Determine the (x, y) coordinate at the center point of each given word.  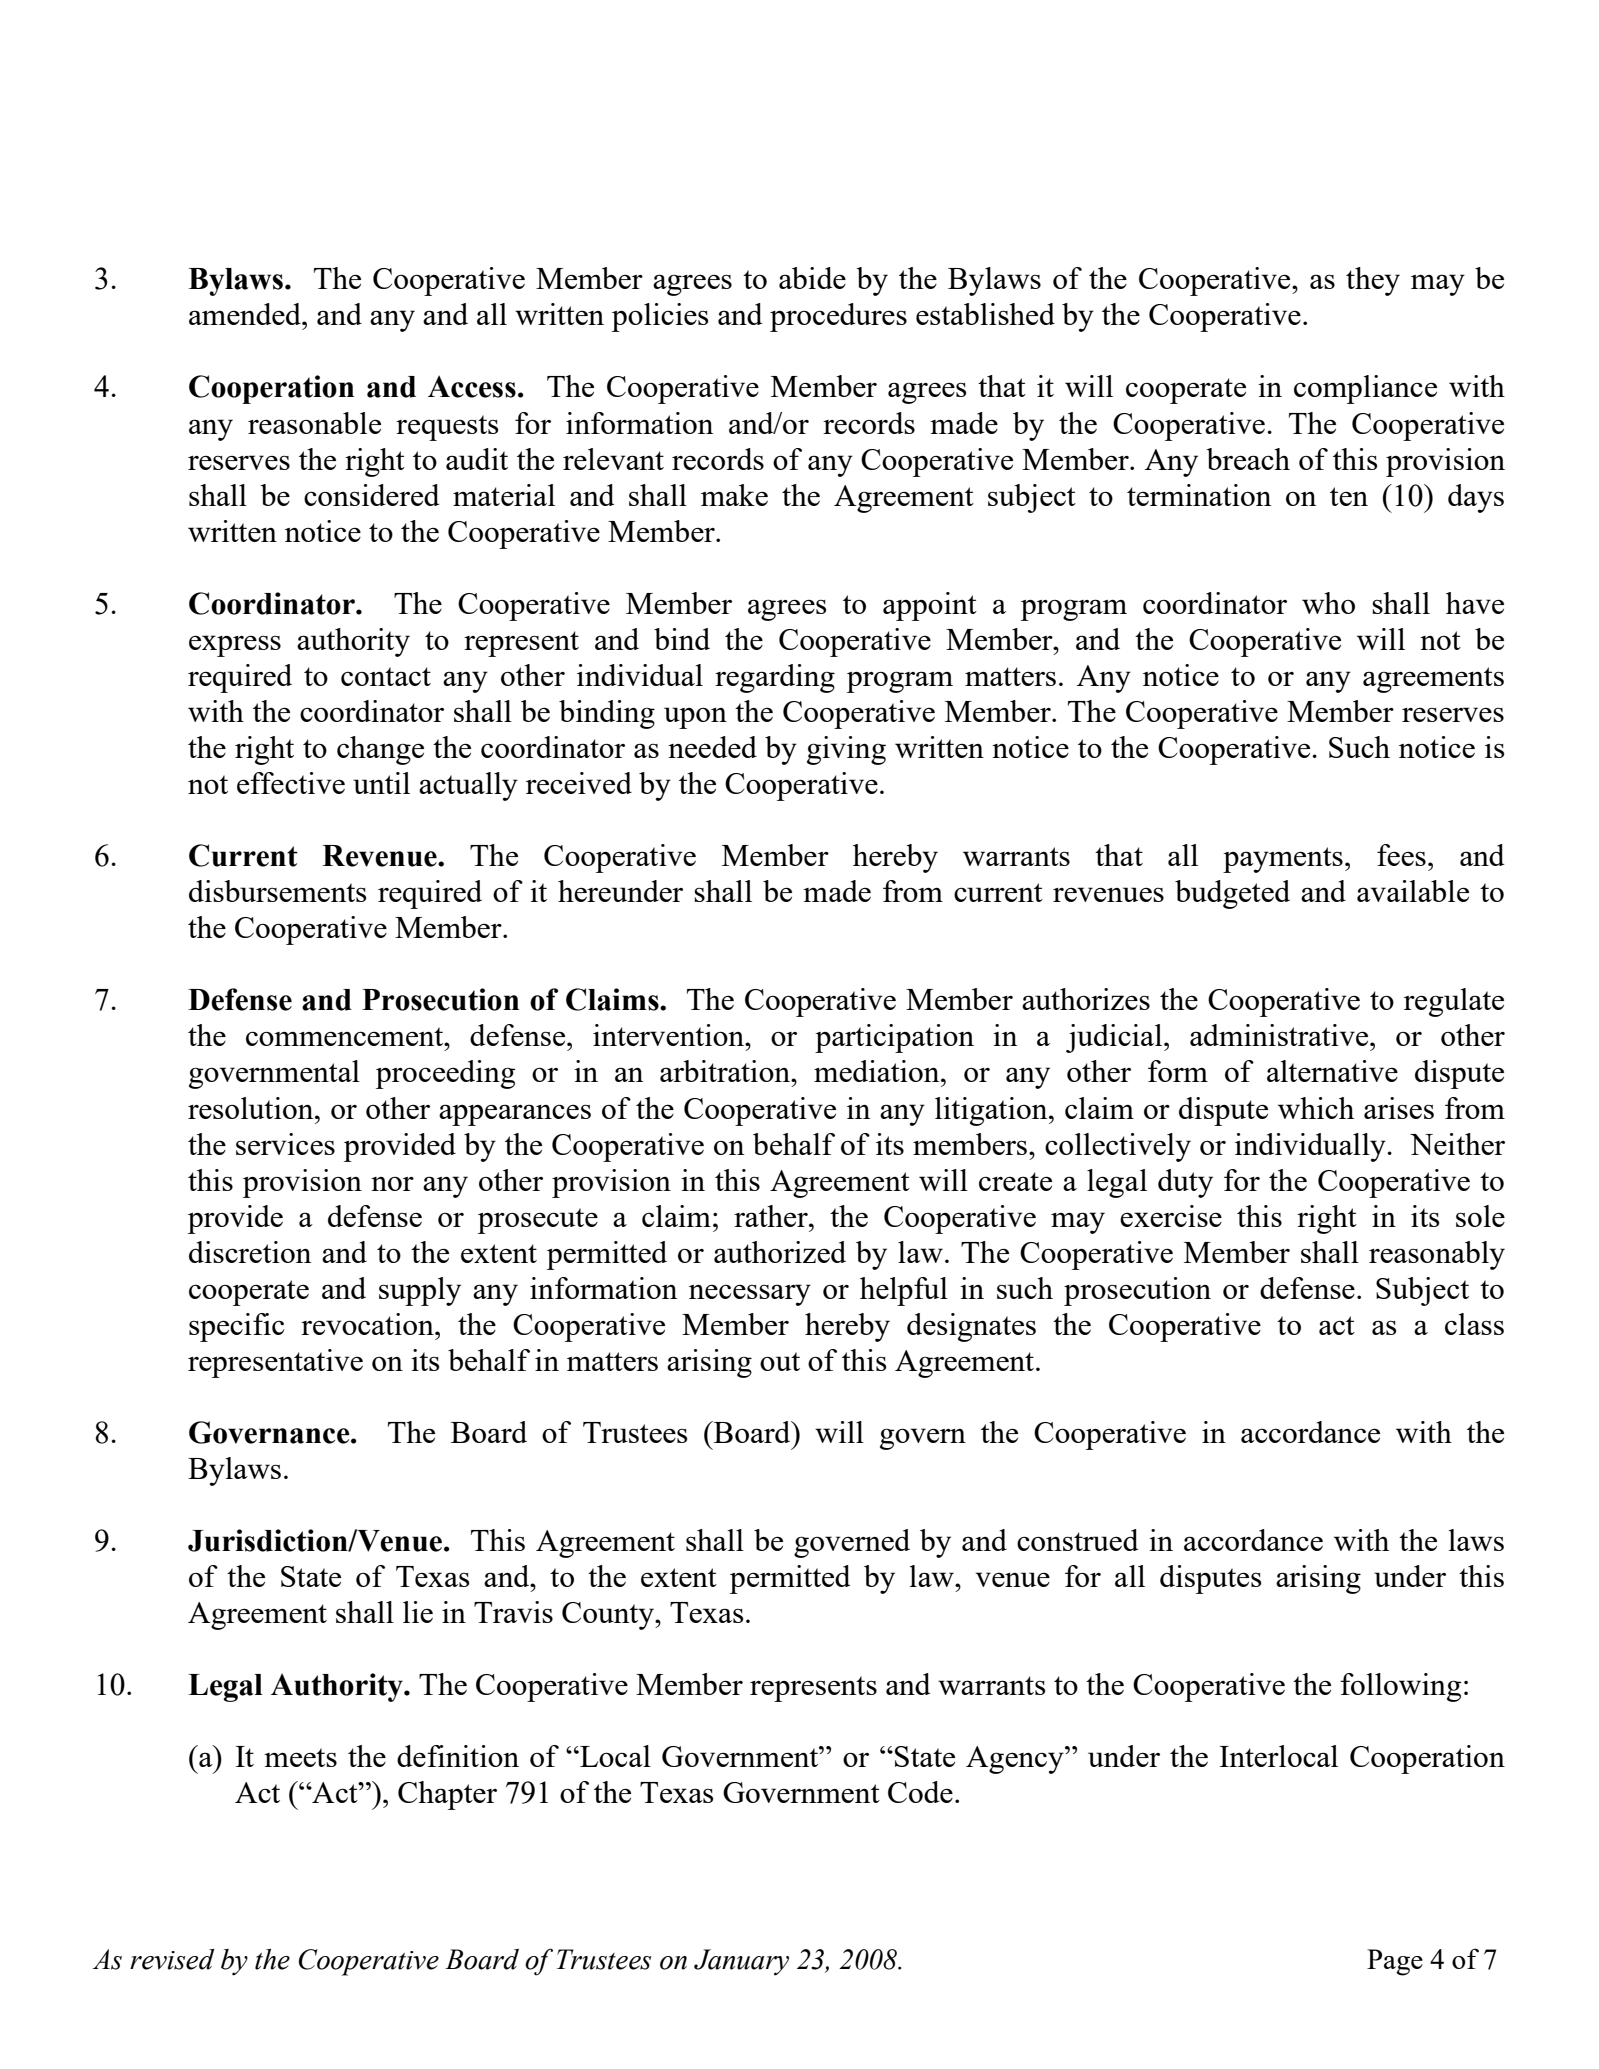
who (1328, 603)
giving (846, 750)
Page (1395, 1962)
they (1373, 281)
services (285, 1144)
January (741, 1962)
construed (1077, 1540)
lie (418, 1612)
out (780, 1361)
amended (246, 314)
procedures (838, 317)
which (1316, 1108)
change (380, 750)
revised (172, 1959)
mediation (878, 1071)
